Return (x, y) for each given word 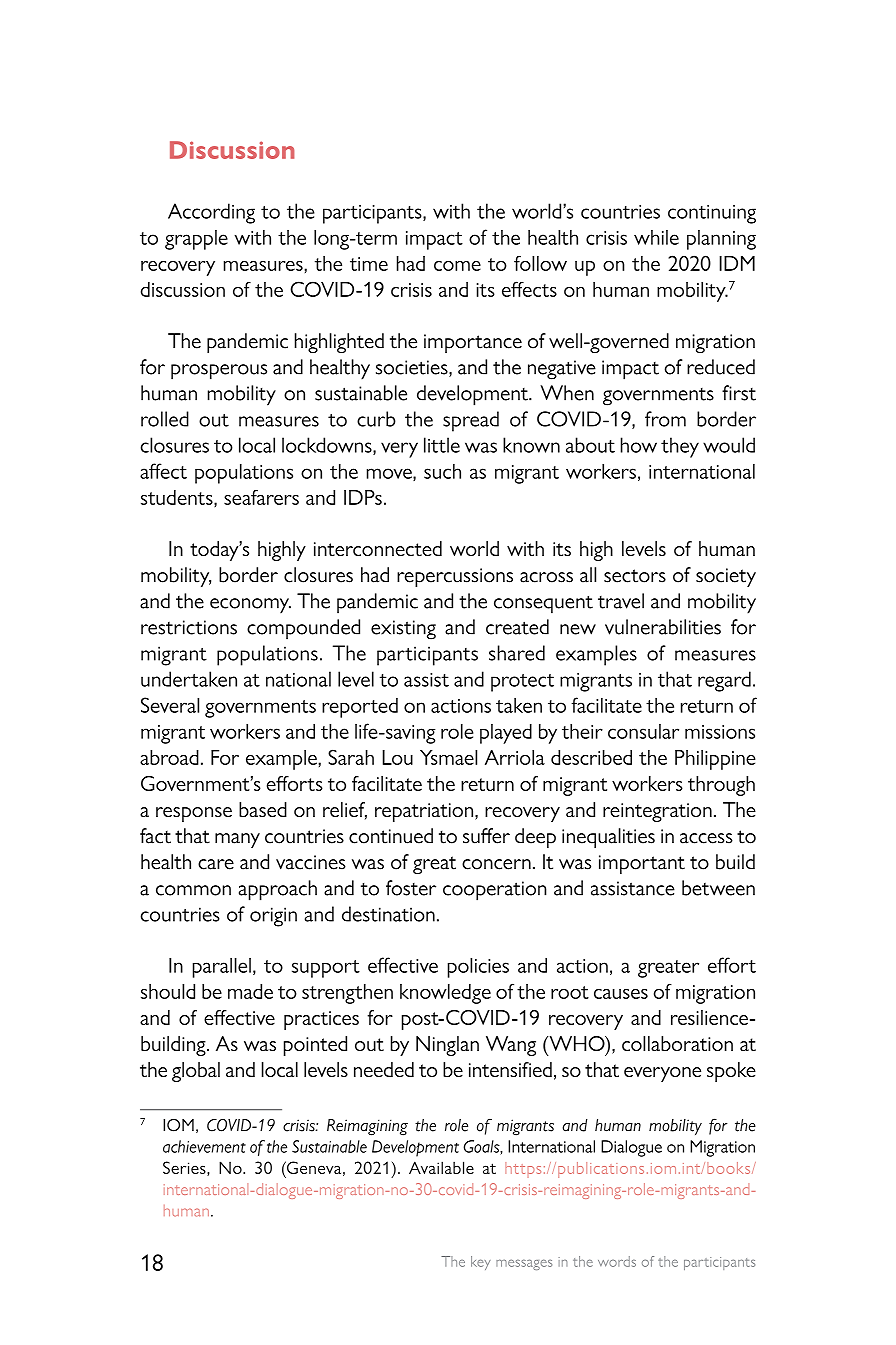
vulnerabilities (663, 627)
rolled (165, 419)
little (442, 445)
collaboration (677, 1044)
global (196, 1072)
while (656, 237)
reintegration (657, 812)
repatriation (425, 812)
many (237, 840)
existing (403, 630)
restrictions (189, 627)
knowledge (445, 994)
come (457, 266)
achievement (204, 1146)
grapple (196, 240)
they (680, 447)
